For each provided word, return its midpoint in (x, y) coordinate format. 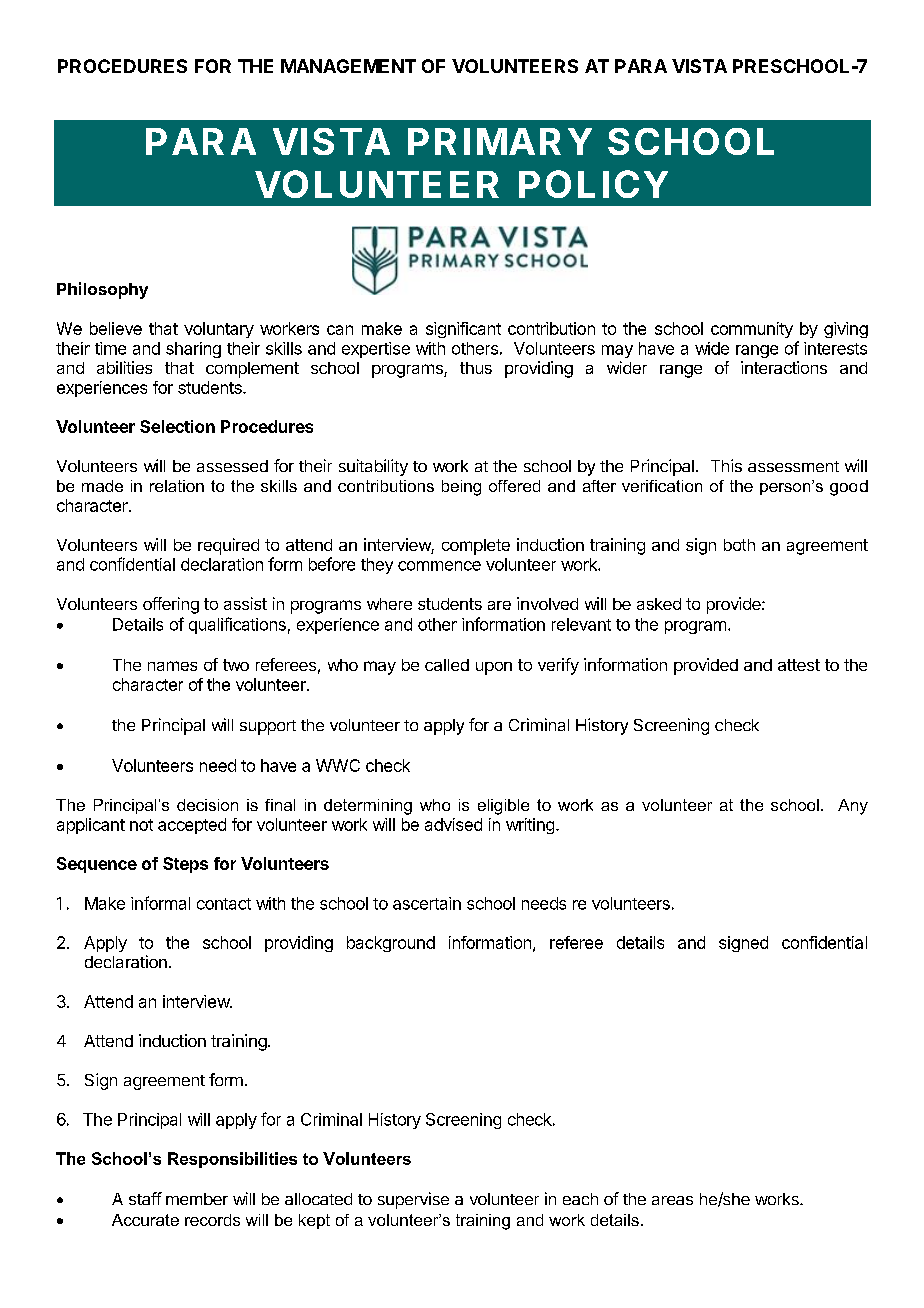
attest (799, 665)
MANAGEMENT (348, 66)
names (172, 666)
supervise (413, 1200)
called (447, 665)
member (197, 1199)
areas (672, 1200)
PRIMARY (500, 141)
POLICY (593, 184)
